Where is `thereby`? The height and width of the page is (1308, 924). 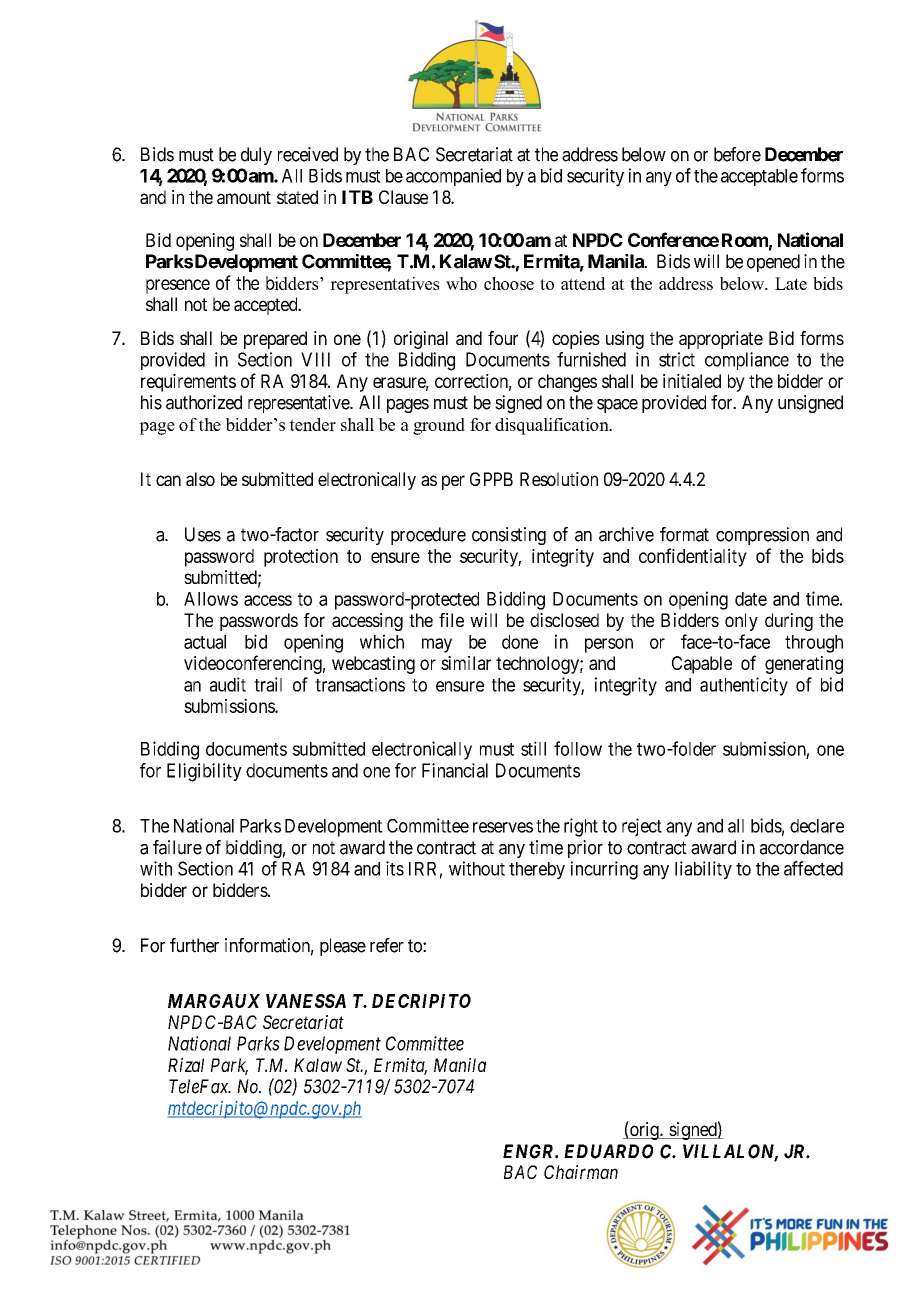
thereby is located at coordinates (537, 871).
